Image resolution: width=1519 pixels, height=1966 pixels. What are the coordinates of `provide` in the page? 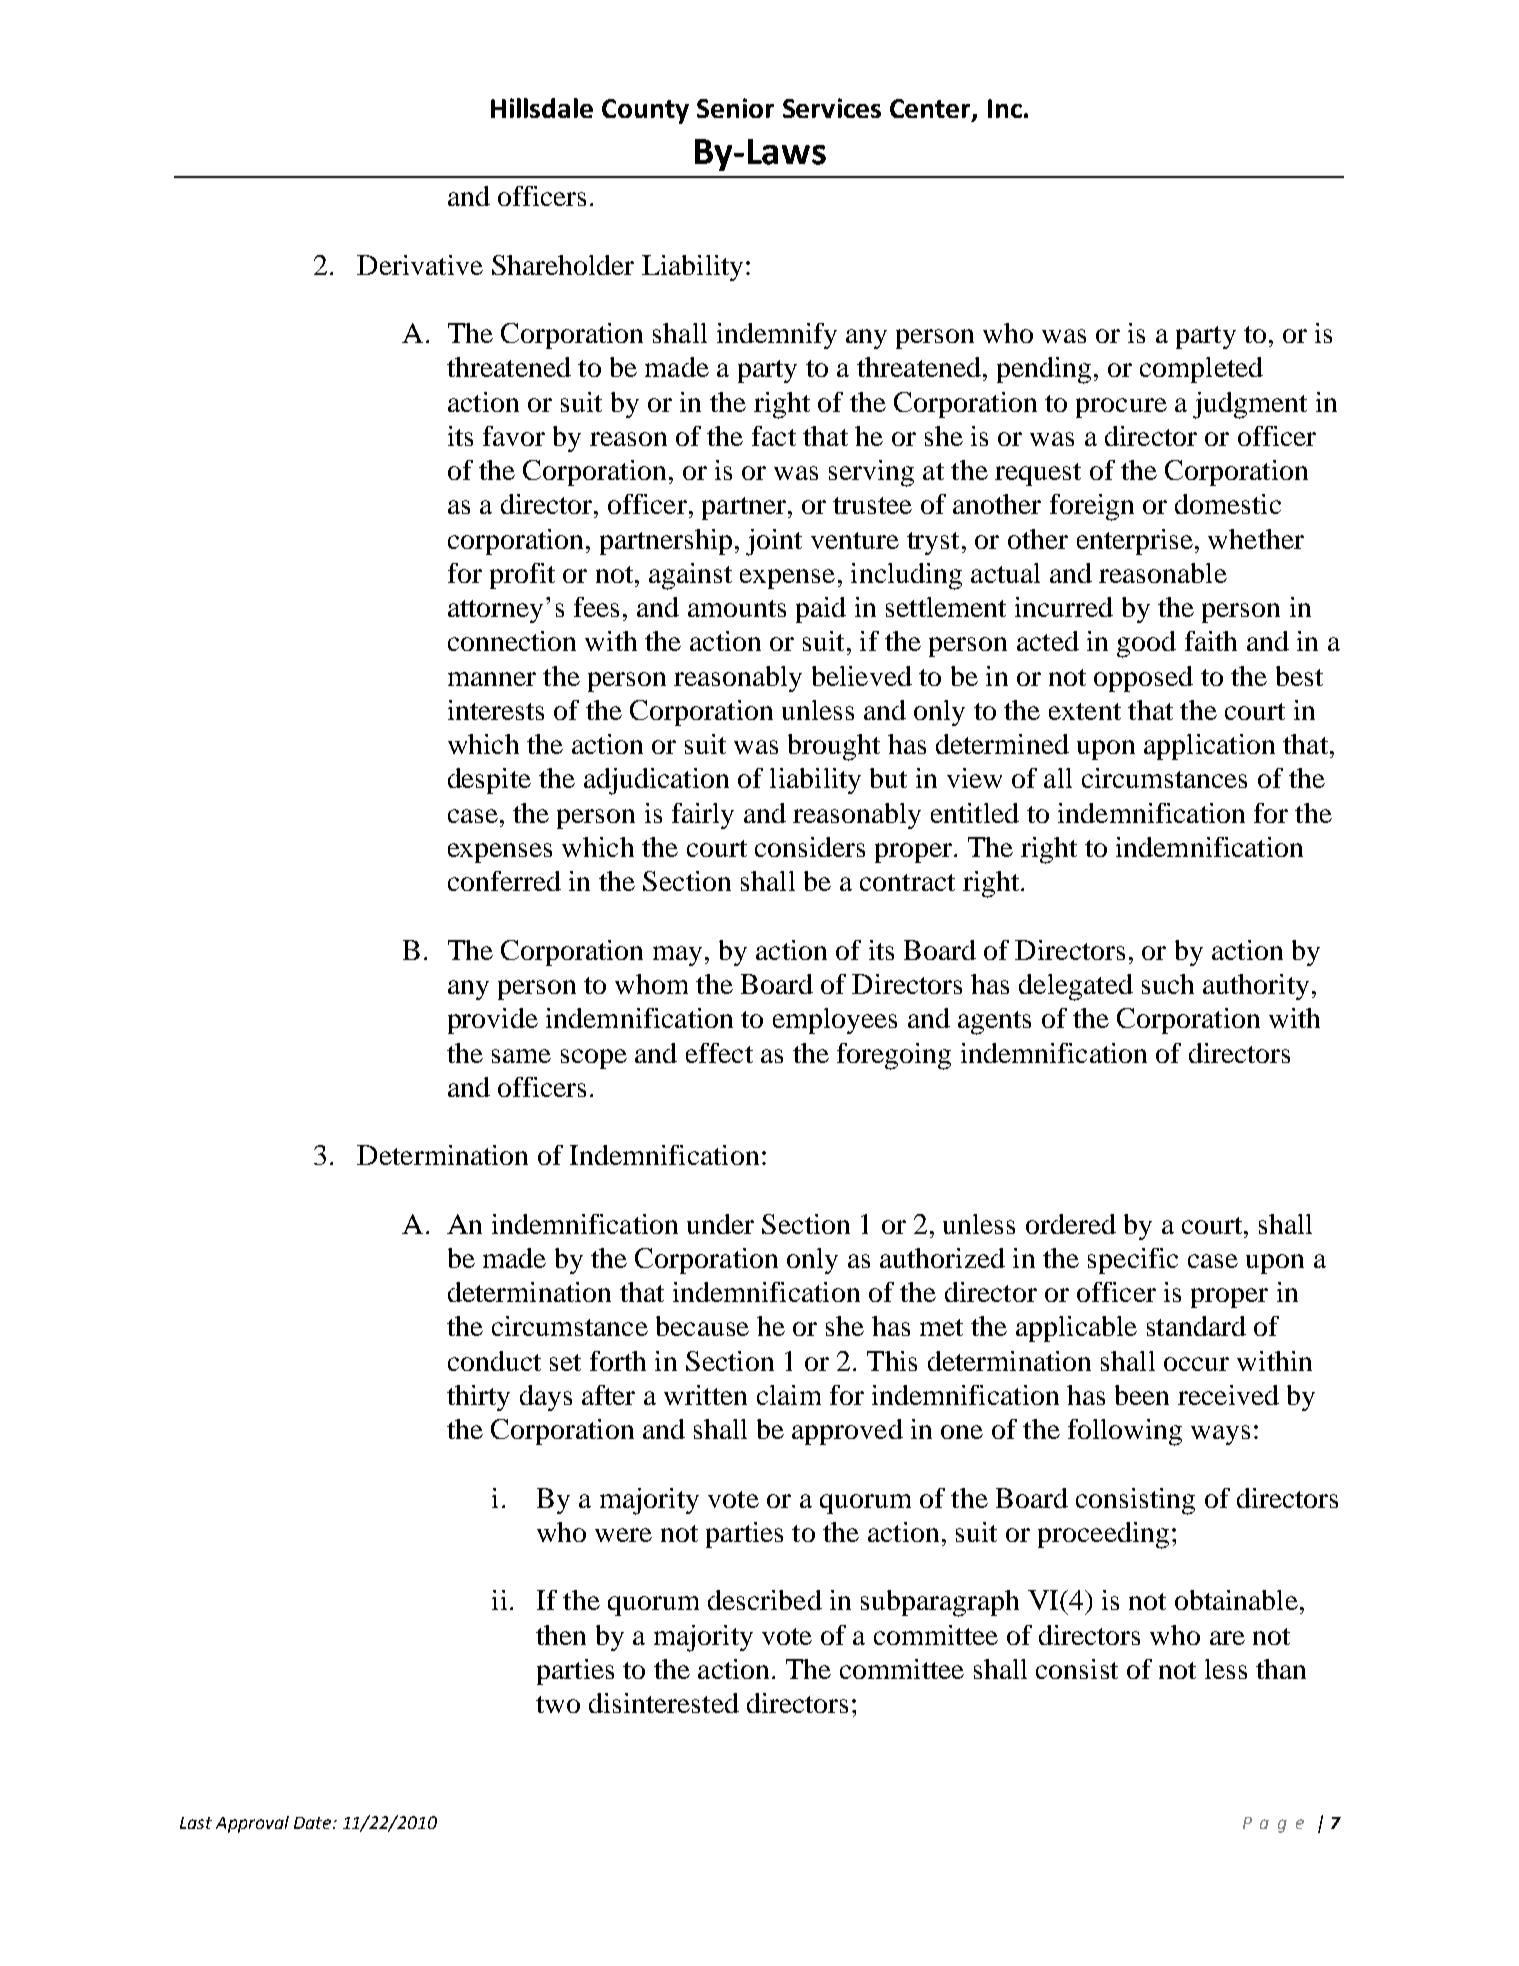 It's located at (493, 1021).
